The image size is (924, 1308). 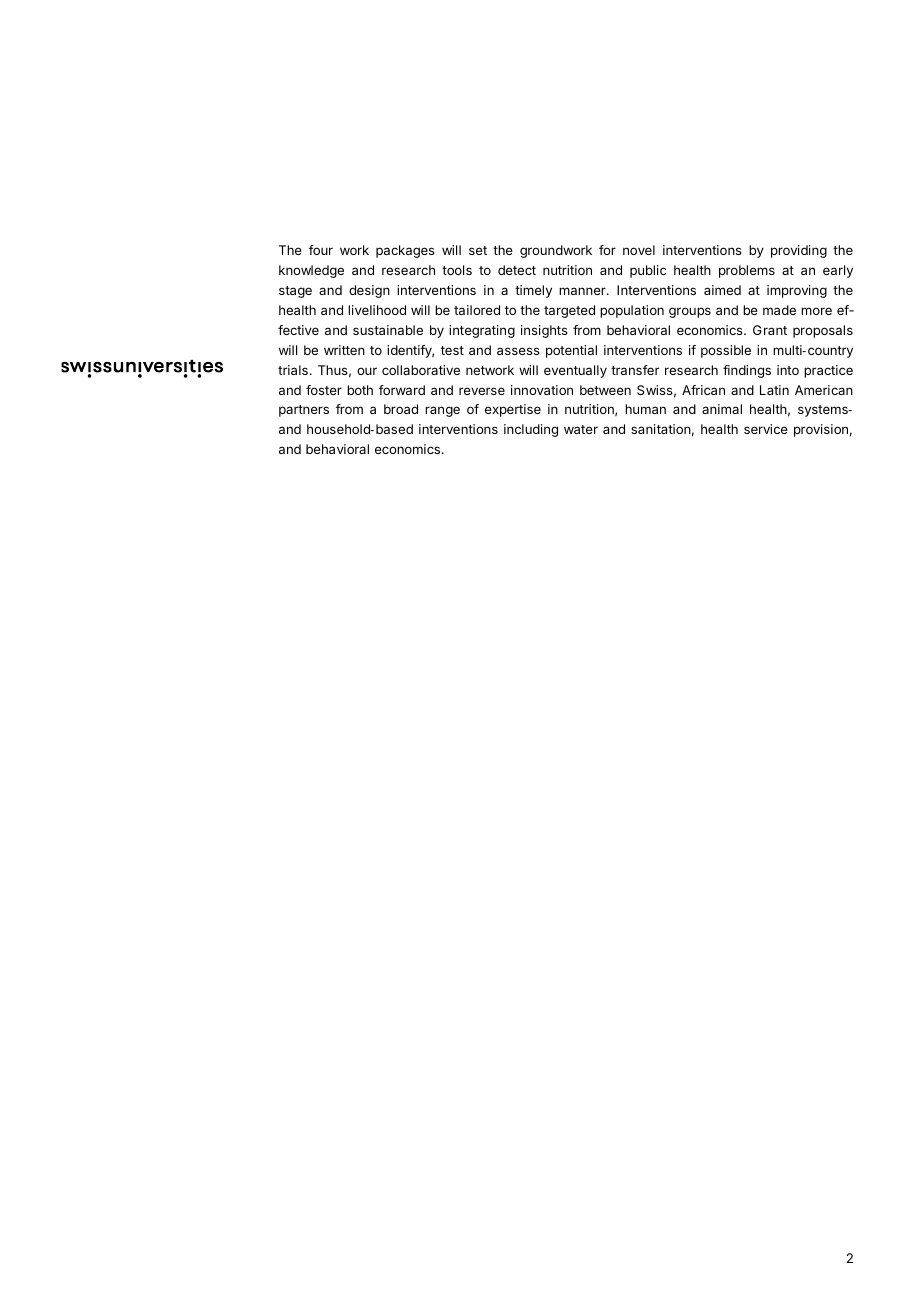 What do you see at coordinates (581, 429) in the screenshot?
I see `water` at bounding box center [581, 429].
